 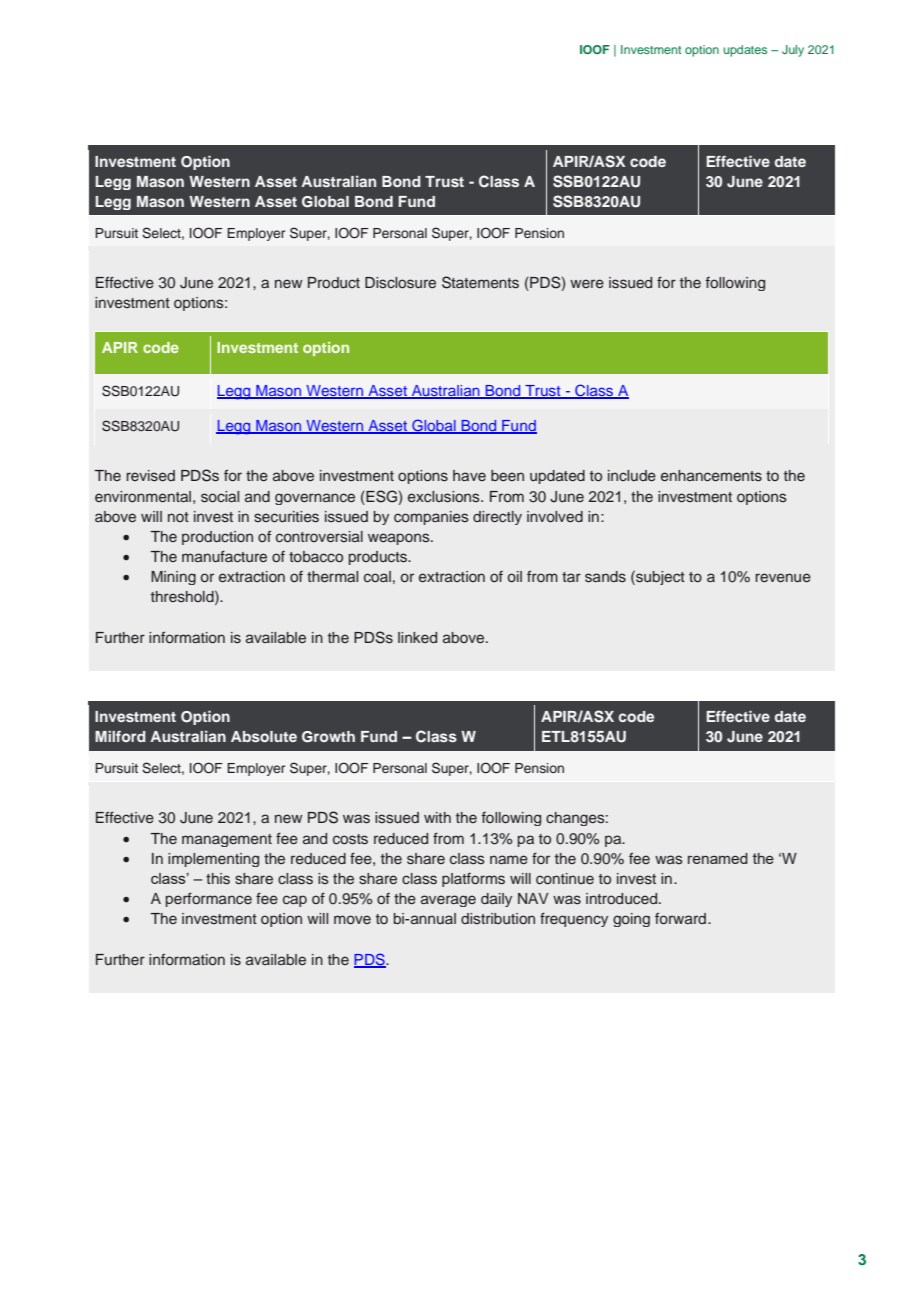 What do you see at coordinates (150, 476) in the screenshot?
I see `revised` at bounding box center [150, 476].
